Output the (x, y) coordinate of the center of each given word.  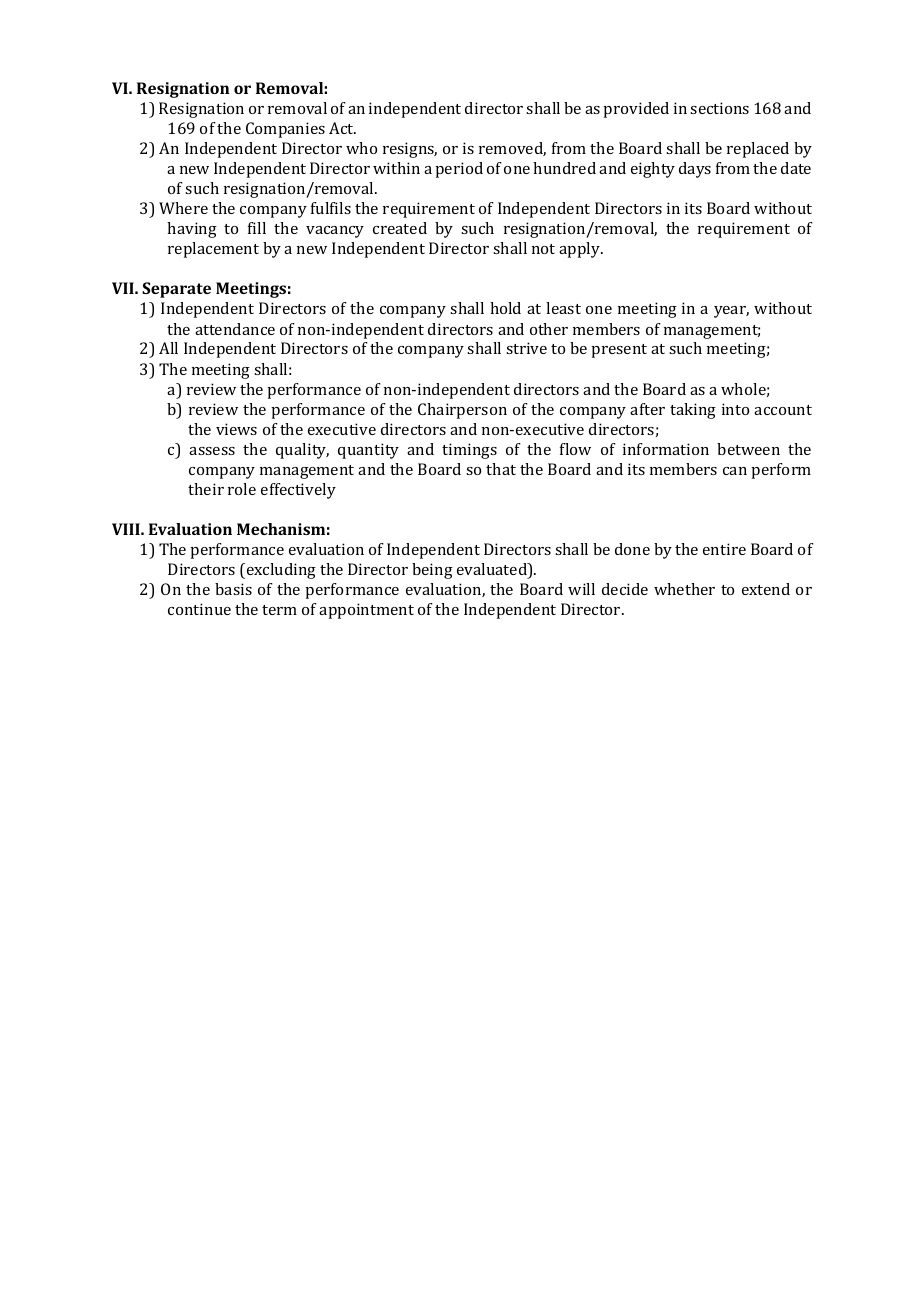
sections (719, 108)
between (748, 449)
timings (469, 451)
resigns (410, 150)
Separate (176, 290)
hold (505, 308)
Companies (285, 130)
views (236, 429)
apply (581, 250)
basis (233, 589)
